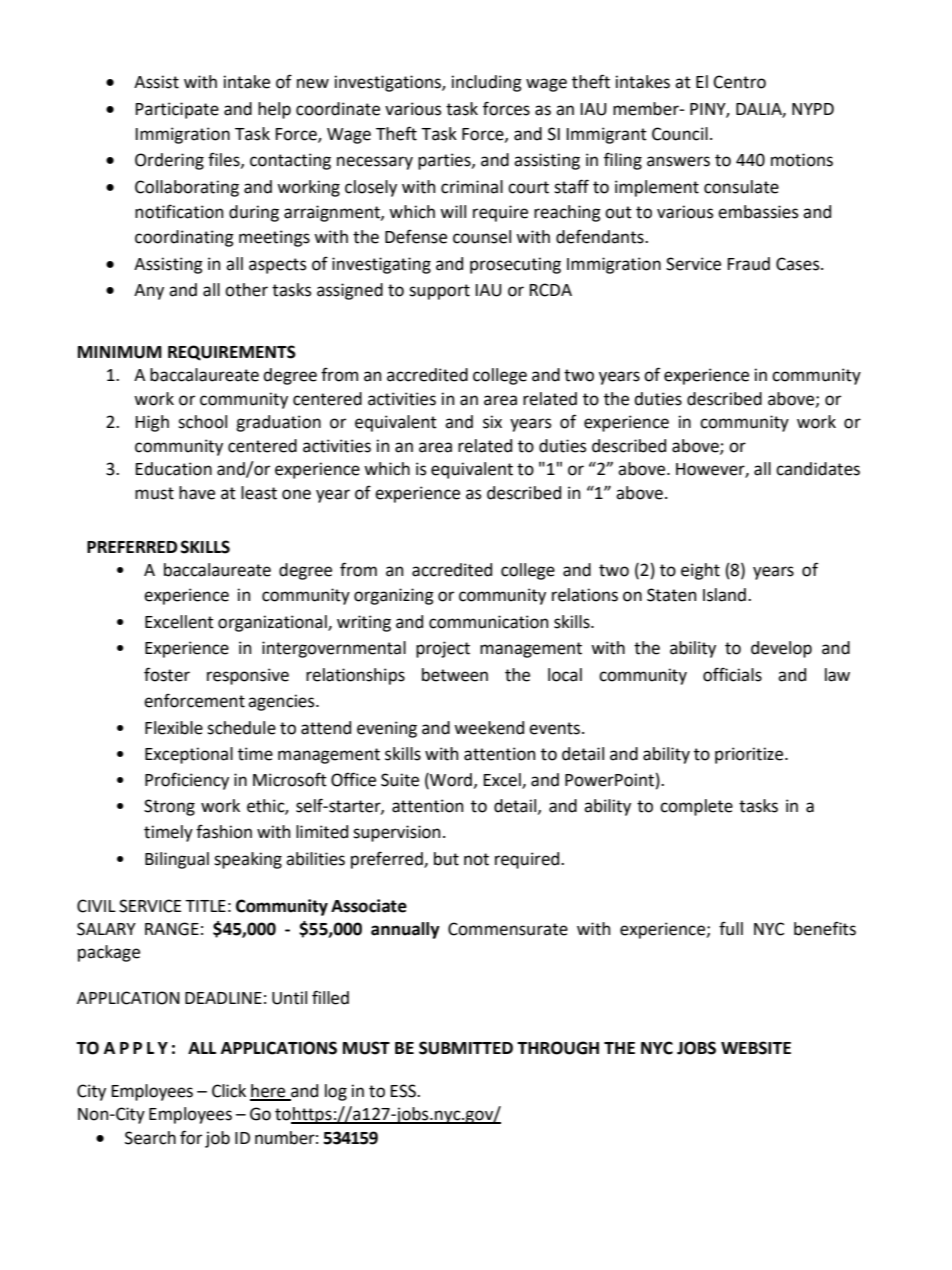 The height and width of the image is (1270, 952). I want to click on Suite, so click(400, 780).
